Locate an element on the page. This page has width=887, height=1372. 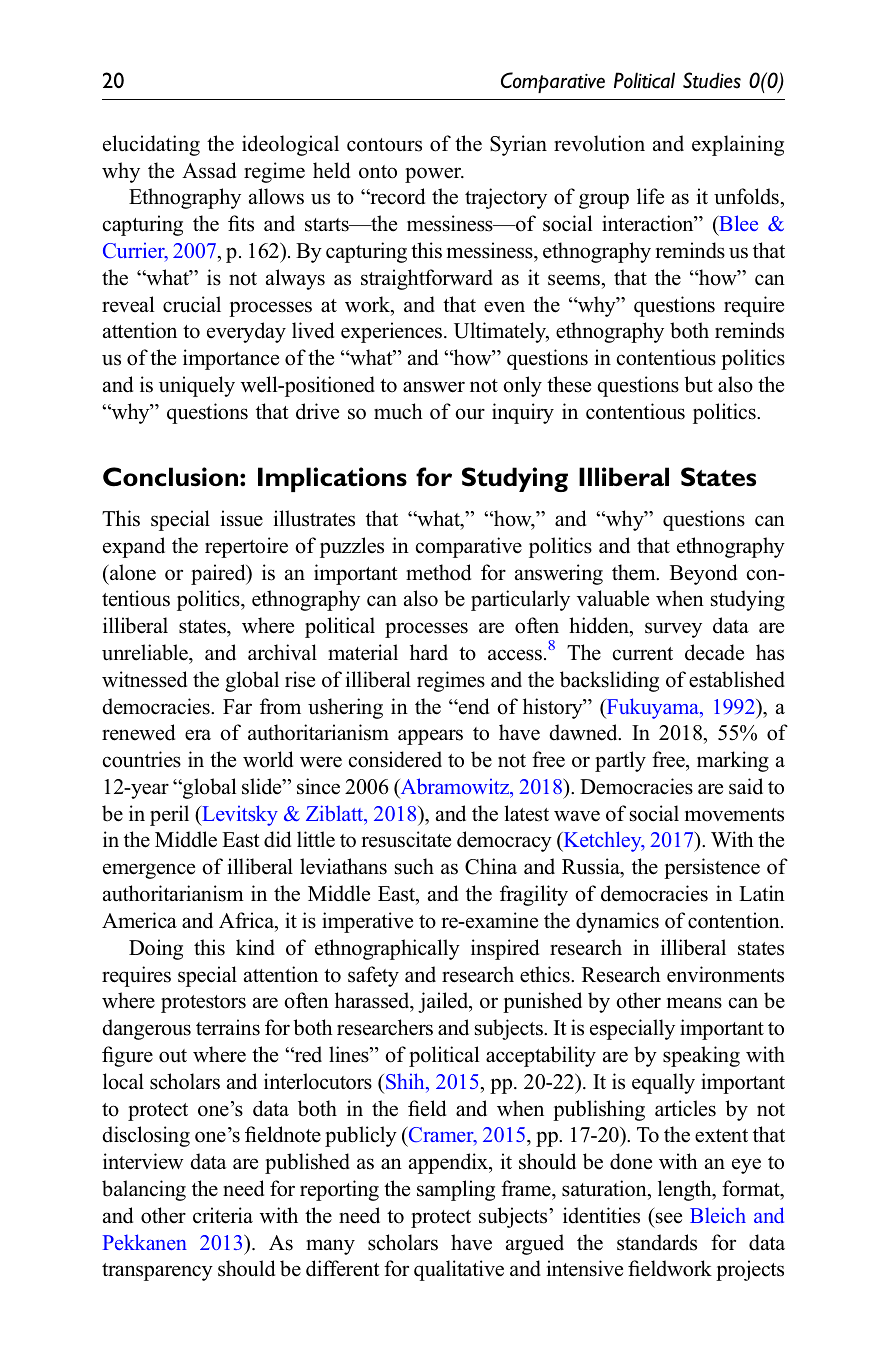
qualitative is located at coordinates (459, 1270).
